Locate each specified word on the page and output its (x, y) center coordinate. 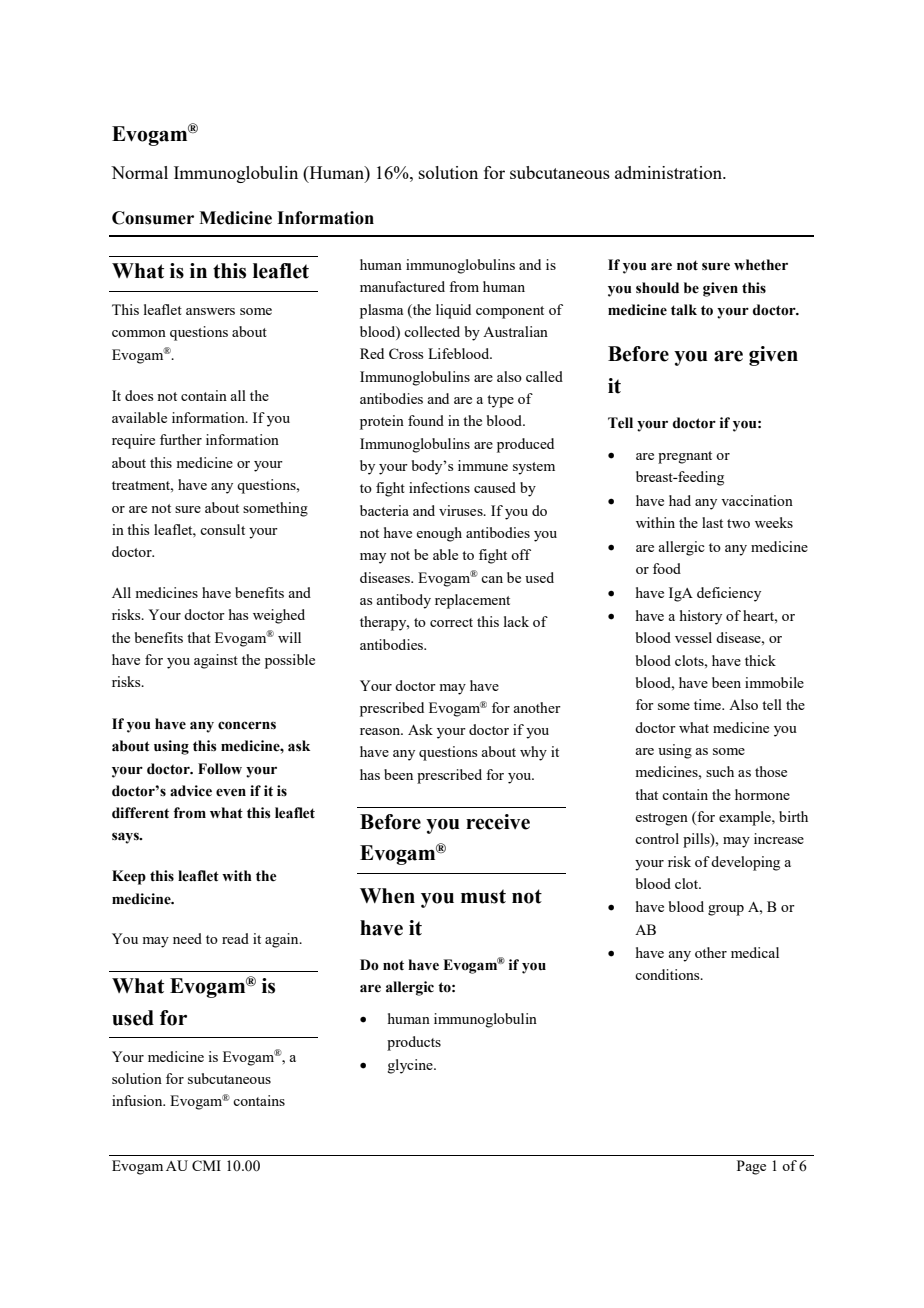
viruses (462, 510)
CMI (206, 1165)
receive (498, 822)
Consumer (153, 218)
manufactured (402, 286)
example (746, 818)
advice (191, 791)
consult (222, 529)
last (712, 522)
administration (670, 172)
